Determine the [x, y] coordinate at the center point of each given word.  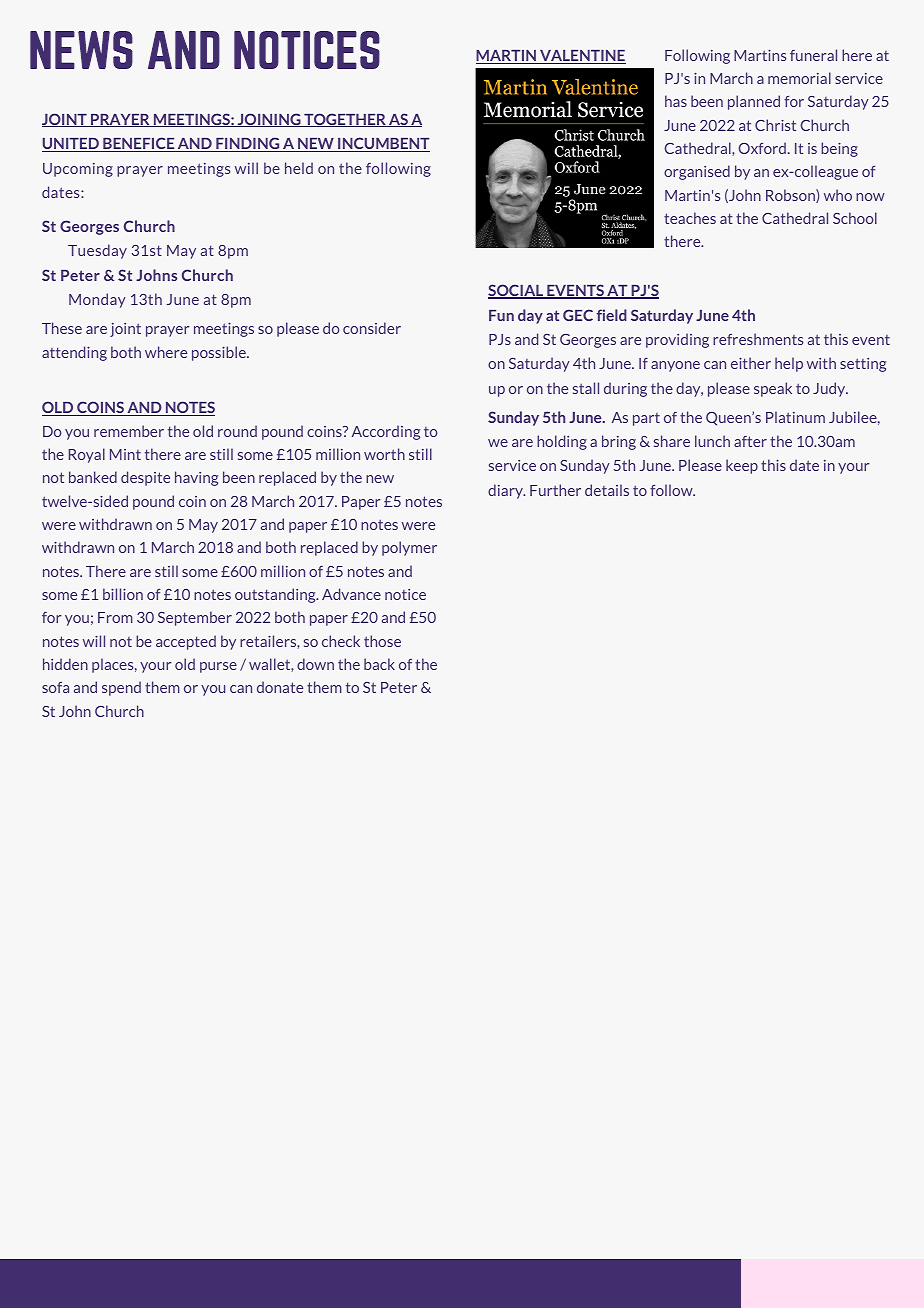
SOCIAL [516, 291]
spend [121, 688]
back [379, 664]
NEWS [81, 50]
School [855, 218]
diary [506, 491]
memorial [799, 78]
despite [145, 478]
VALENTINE [582, 57]
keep [742, 466]
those [382, 641]
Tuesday [97, 251]
